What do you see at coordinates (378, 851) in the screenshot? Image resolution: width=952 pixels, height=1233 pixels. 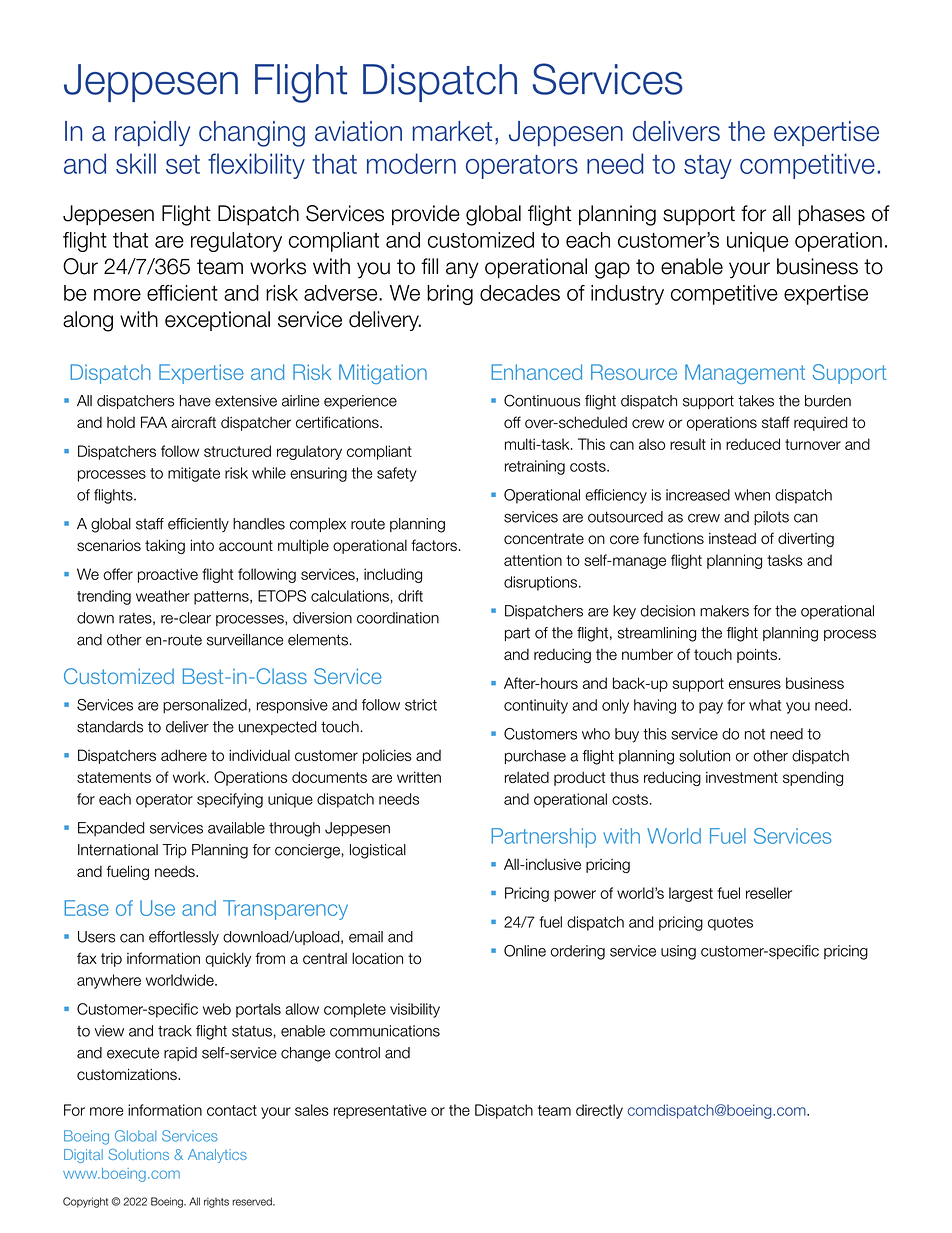 I see `logistical` at bounding box center [378, 851].
